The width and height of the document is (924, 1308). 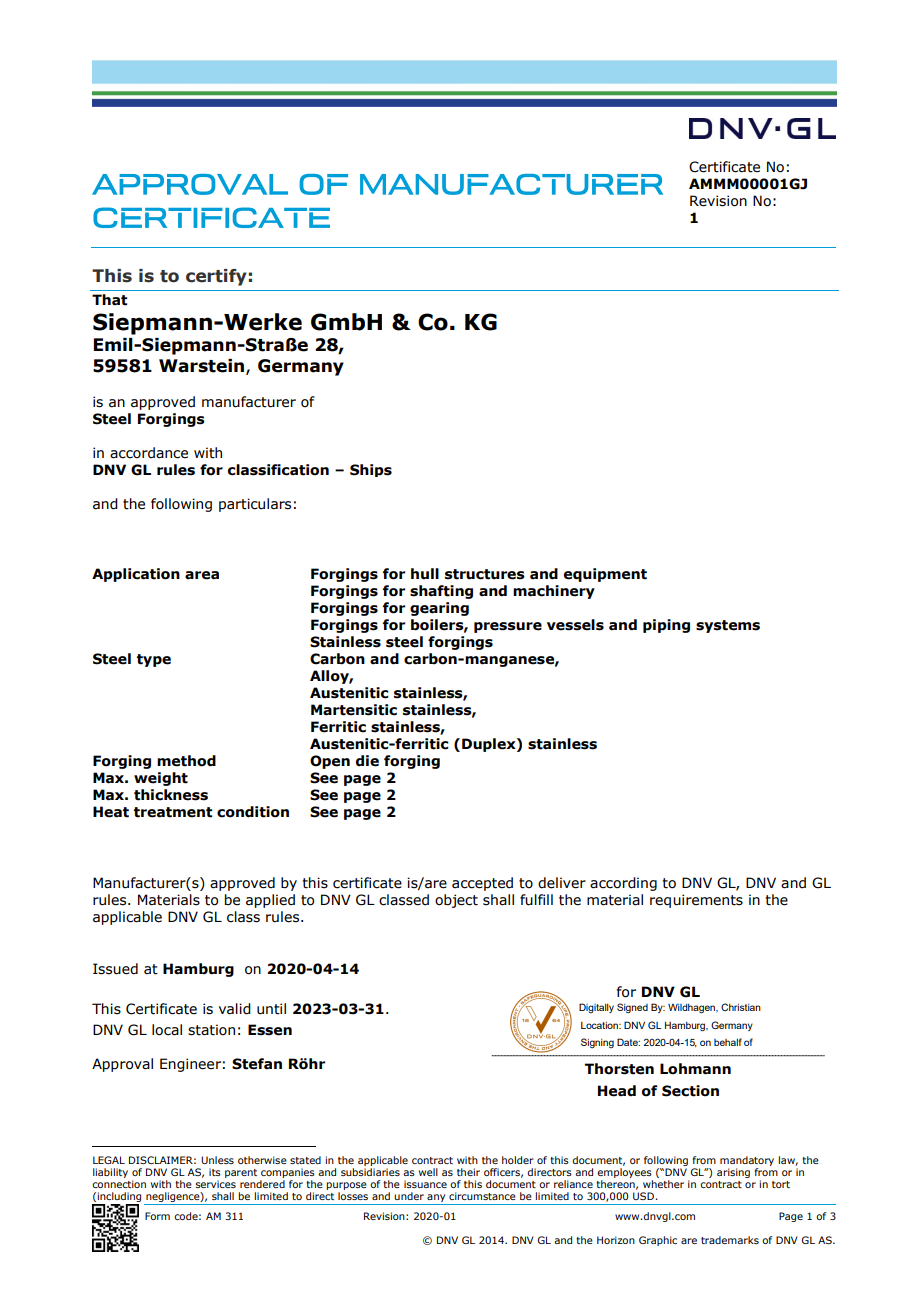 I want to click on method, so click(x=186, y=761).
